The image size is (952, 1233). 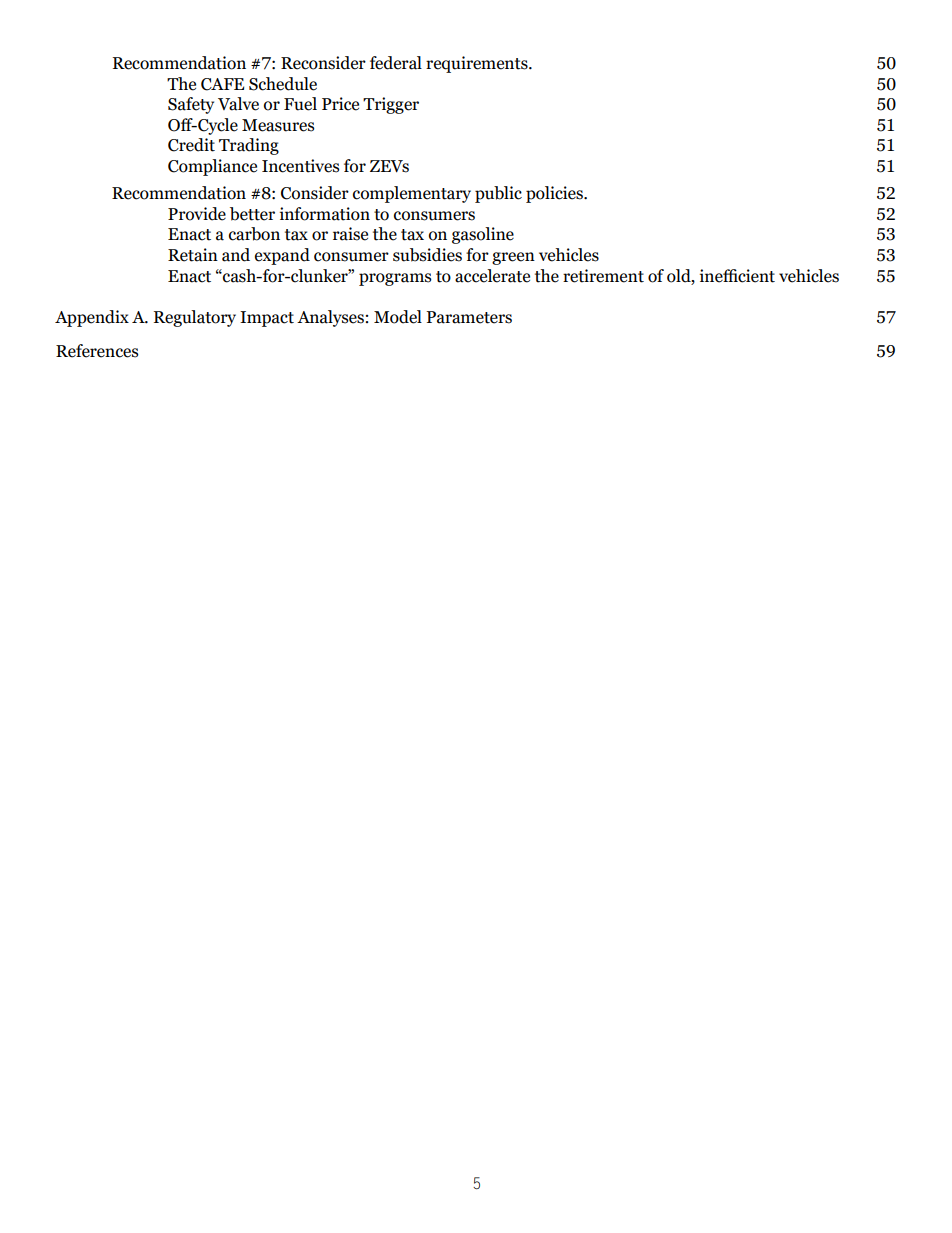 I want to click on federal, so click(x=396, y=63).
